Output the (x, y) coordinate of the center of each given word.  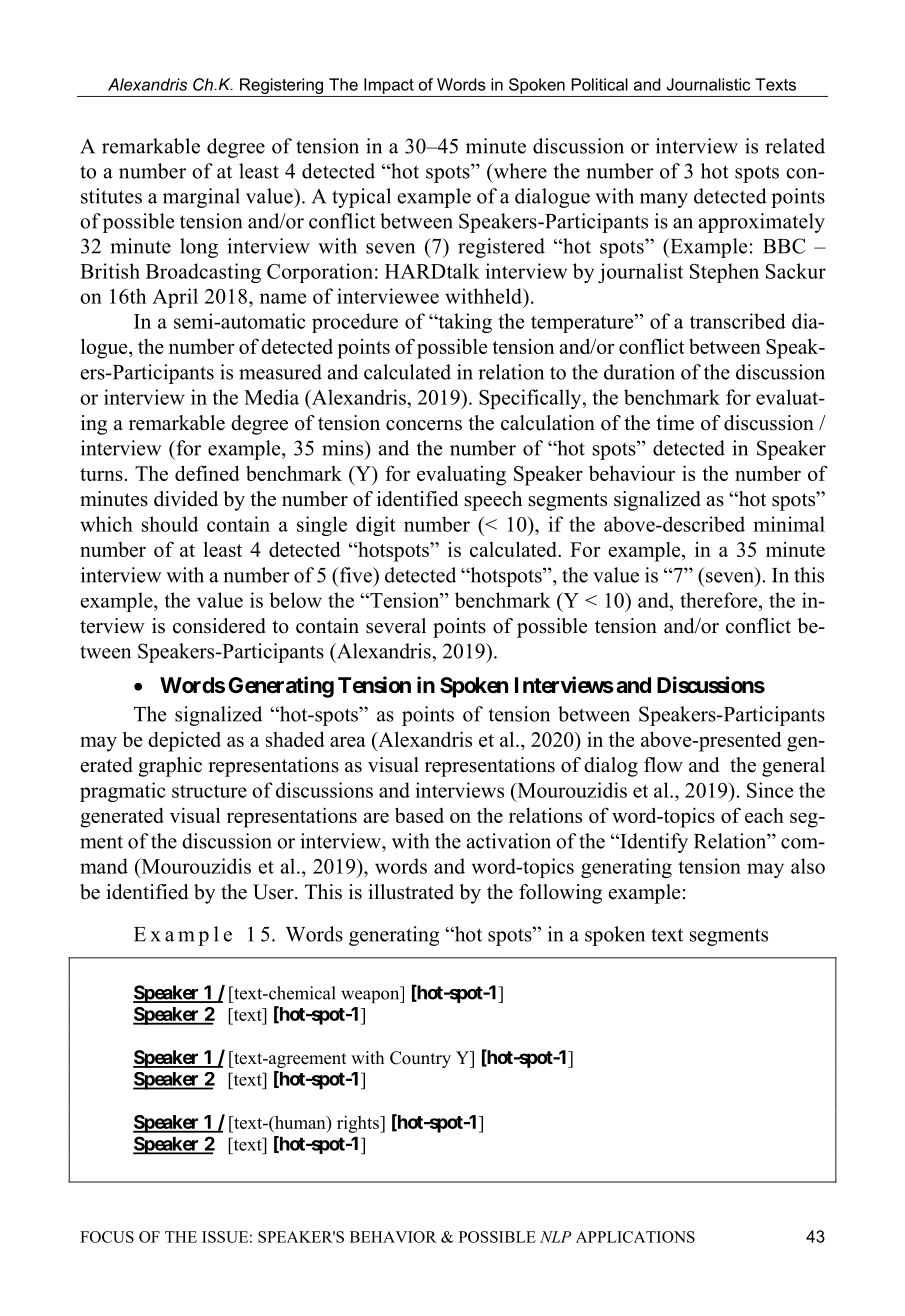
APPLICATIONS (635, 1237)
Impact (389, 86)
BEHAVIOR (393, 1237)
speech (493, 501)
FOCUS (107, 1237)
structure (209, 791)
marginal (201, 198)
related (795, 146)
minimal (789, 524)
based (419, 815)
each (764, 815)
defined (207, 473)
